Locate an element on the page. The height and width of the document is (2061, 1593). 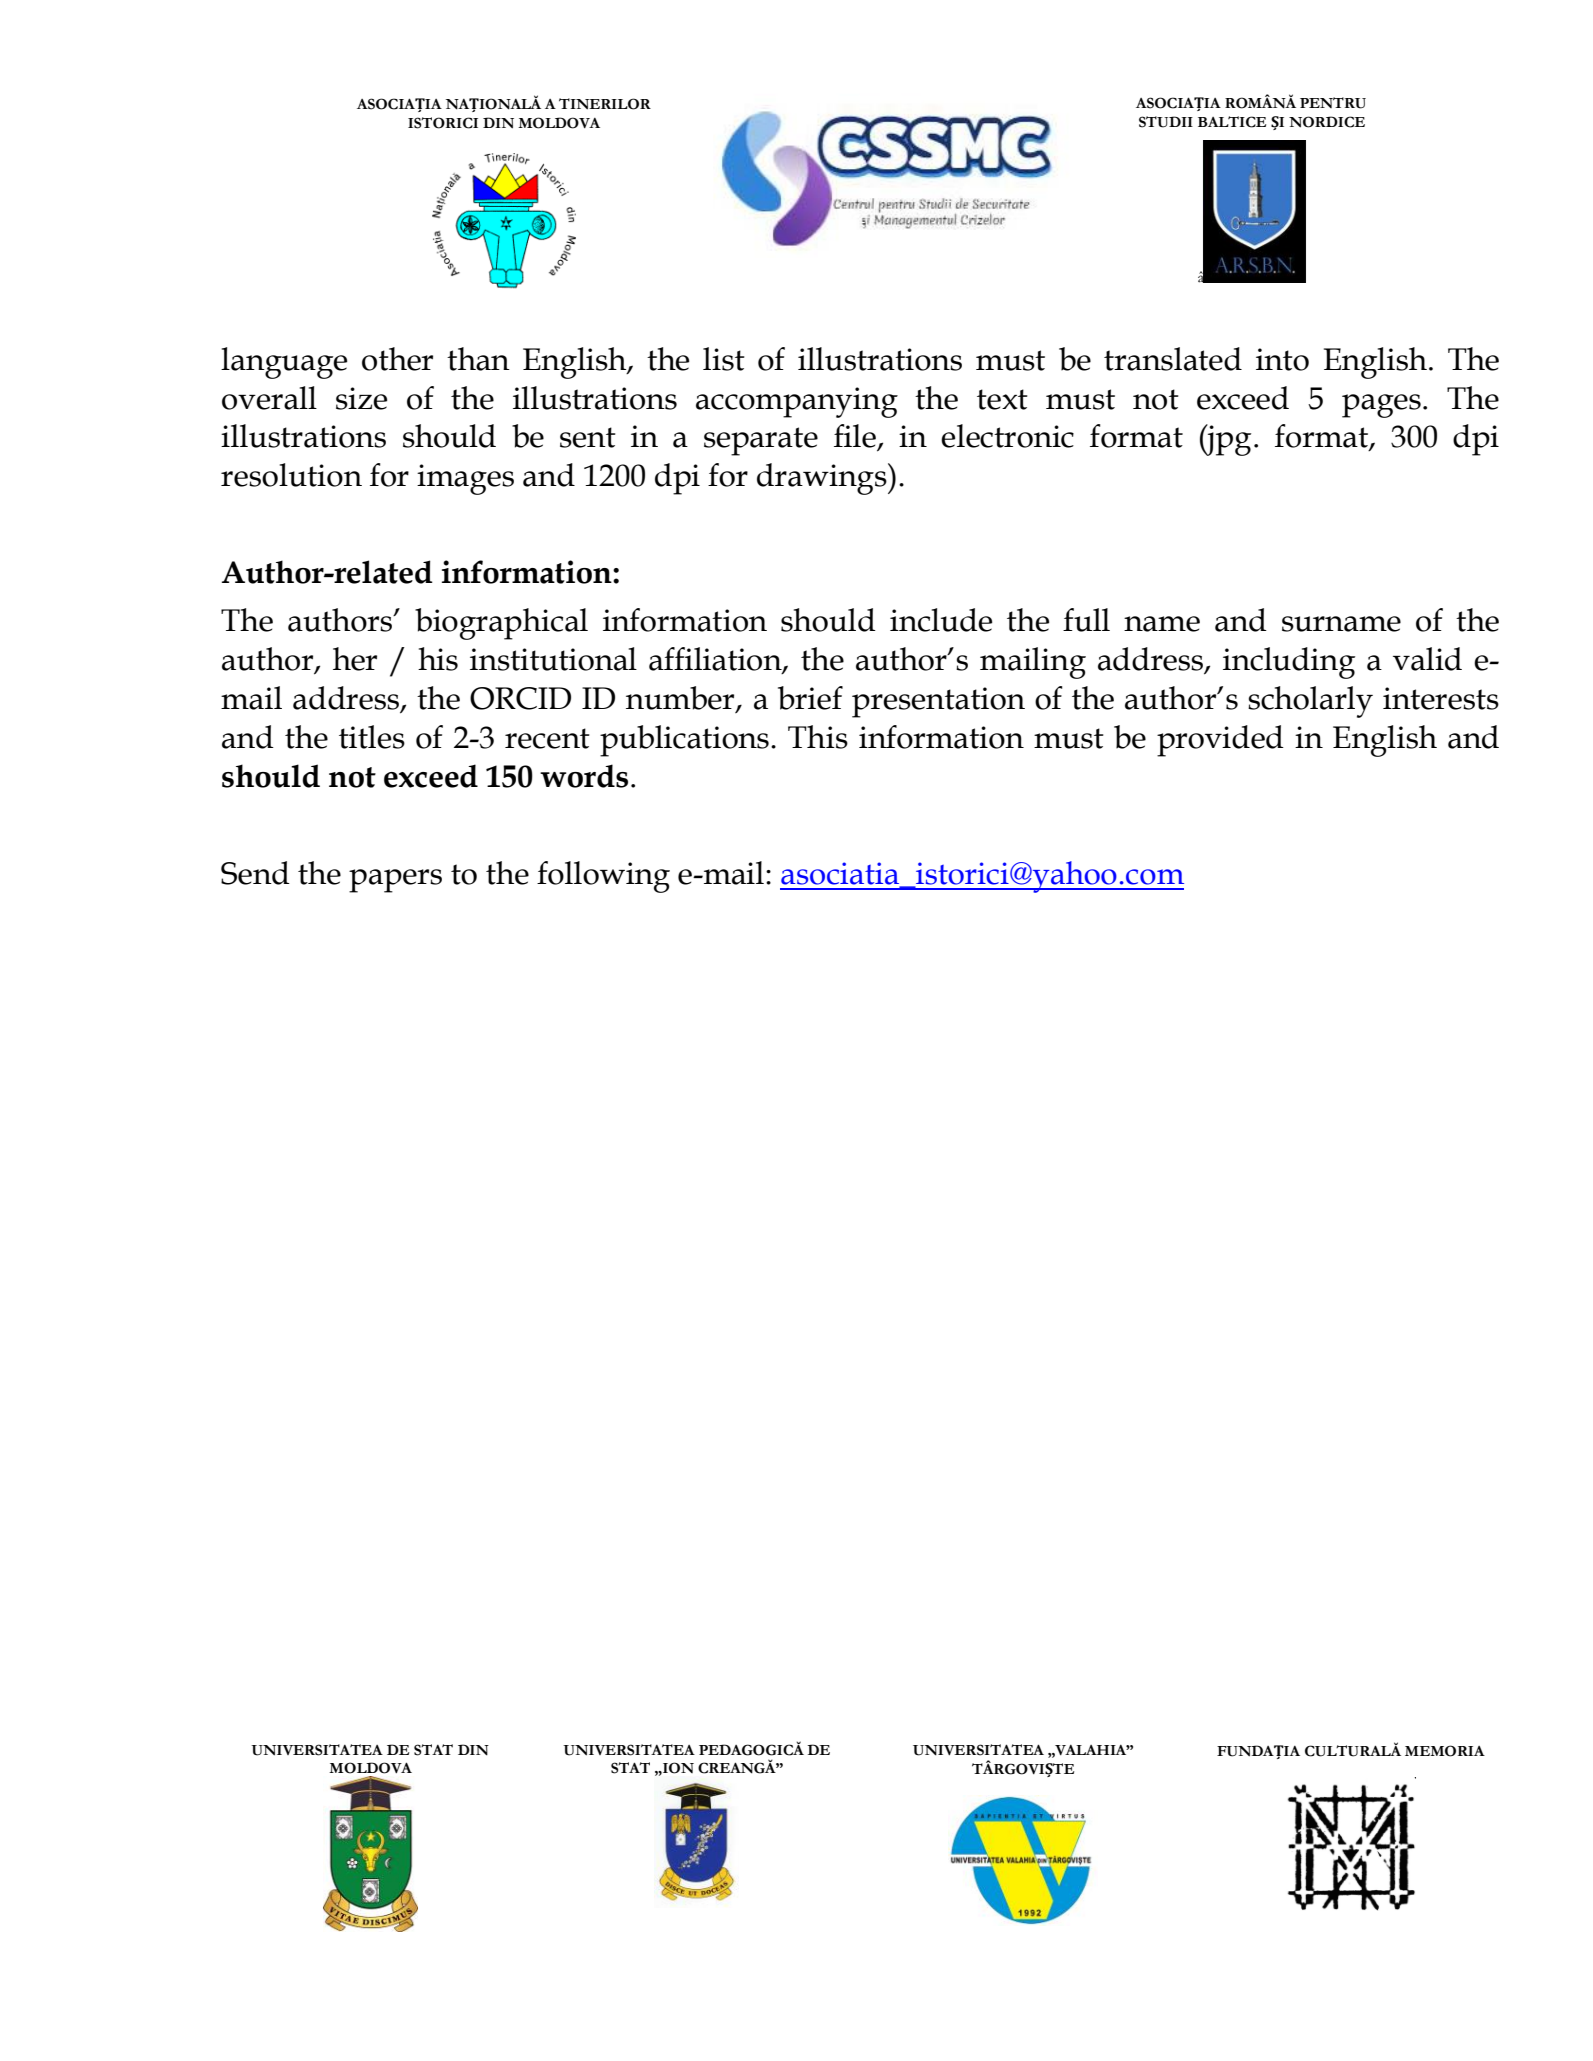
other is located at coordinates (397, 359).
